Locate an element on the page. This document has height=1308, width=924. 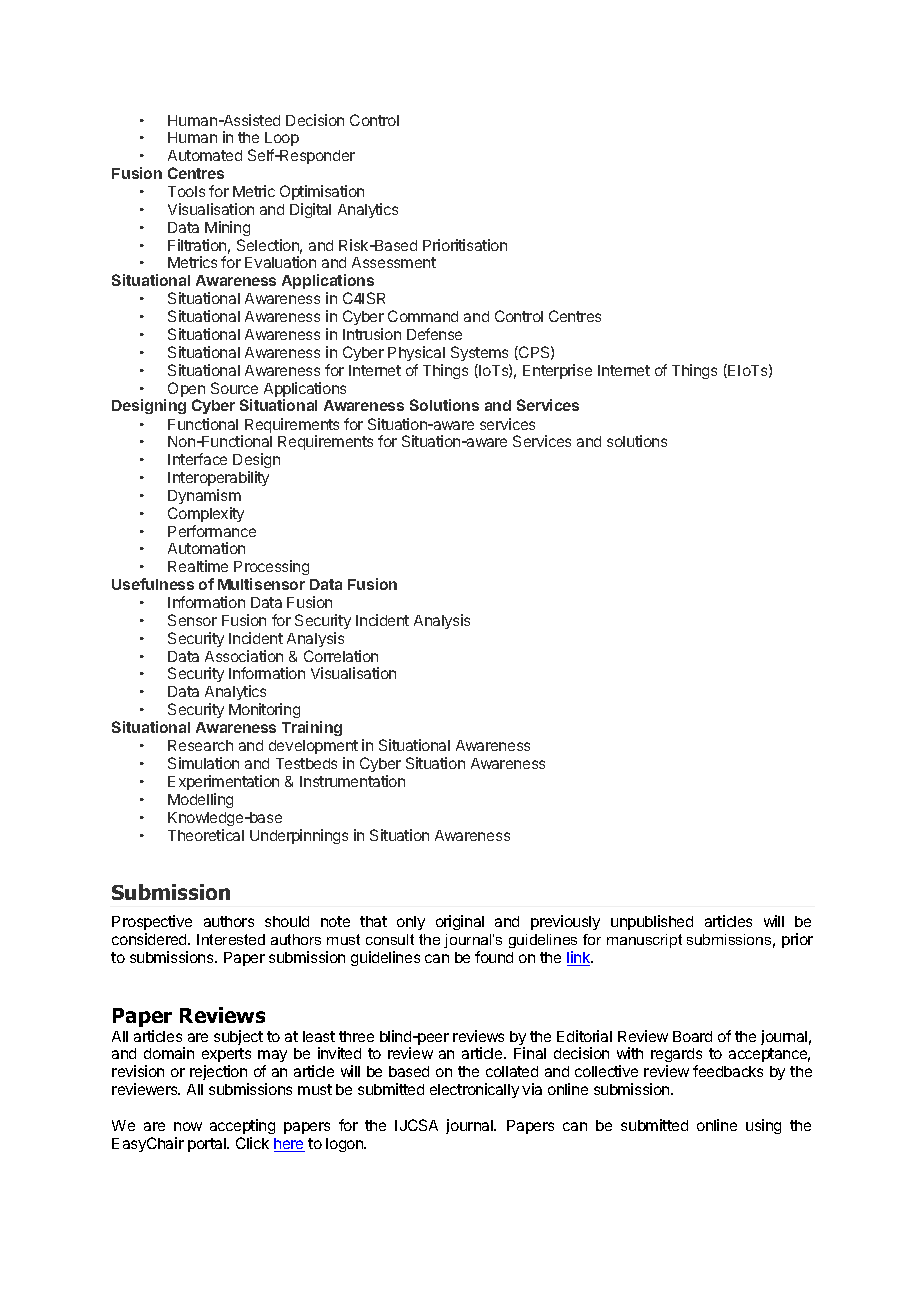
Association is located at coordinates (244, 656).
